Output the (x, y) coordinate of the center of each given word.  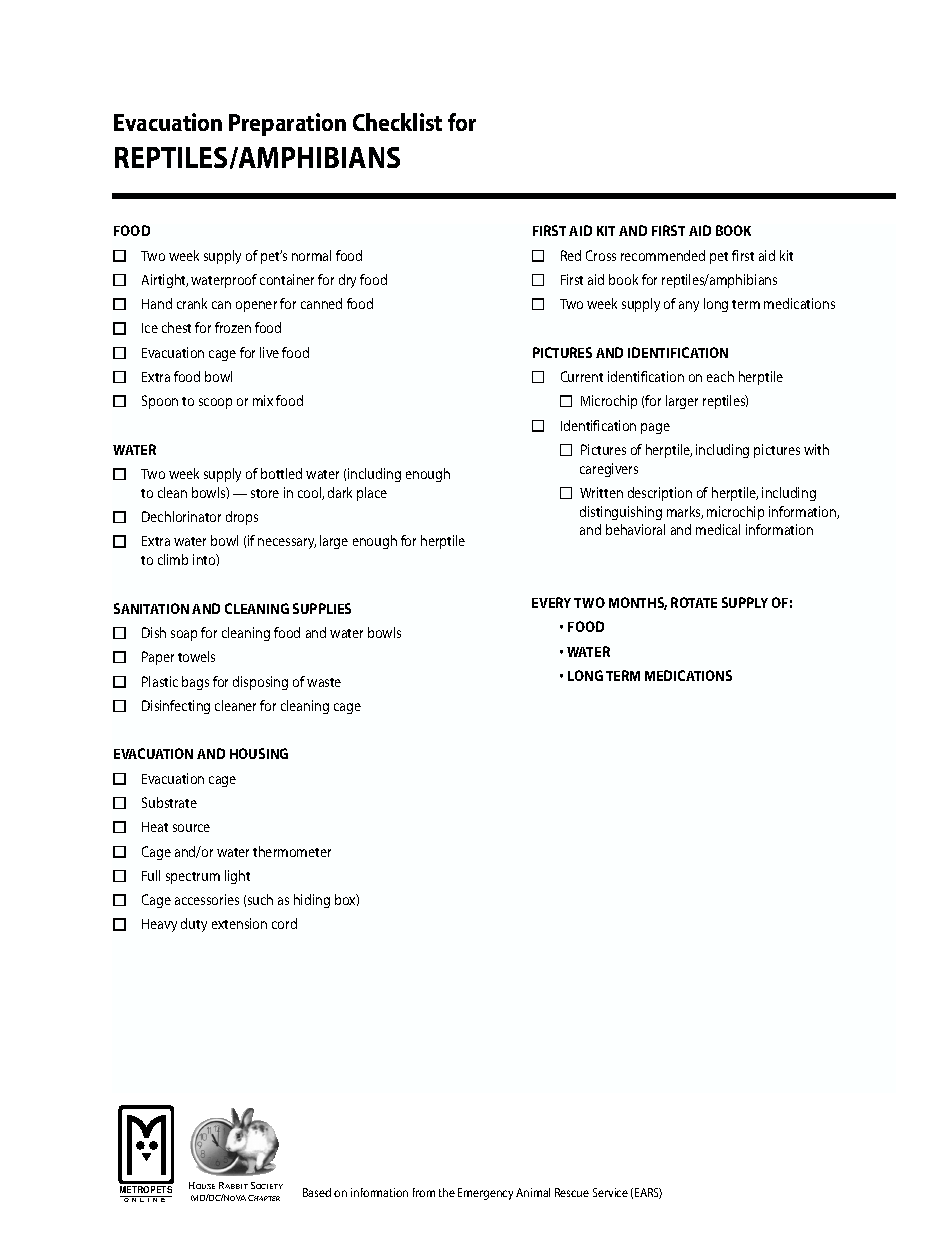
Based (317, 1192)
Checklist (397, 122)
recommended (663, 255)
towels (196, 656)
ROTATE (694, 602)
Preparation (287, 124)
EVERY (551, 602)
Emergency (485, 1194)
